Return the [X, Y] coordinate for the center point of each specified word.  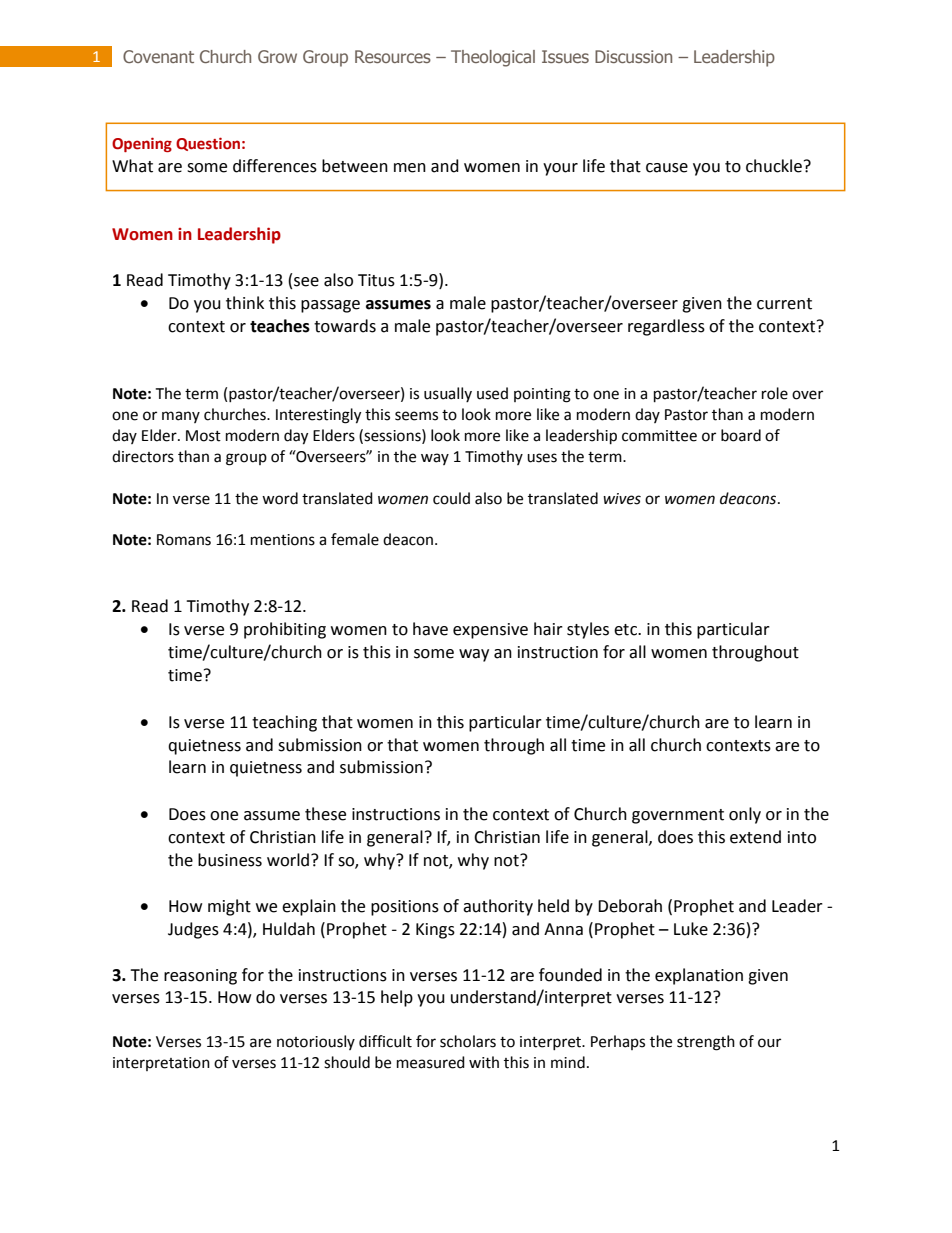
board [741, 435]
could [451, 498]
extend [755, 837]
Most [203, 436]
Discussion [633, 56]
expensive [490, 631]
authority [498, 907]
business [230, 860]
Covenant [158, 56]
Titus [376, 280]
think [245, 303]
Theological [493, 58]
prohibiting [285, 630]
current [784, 304]
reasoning [200, 977]
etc [626, 630]
